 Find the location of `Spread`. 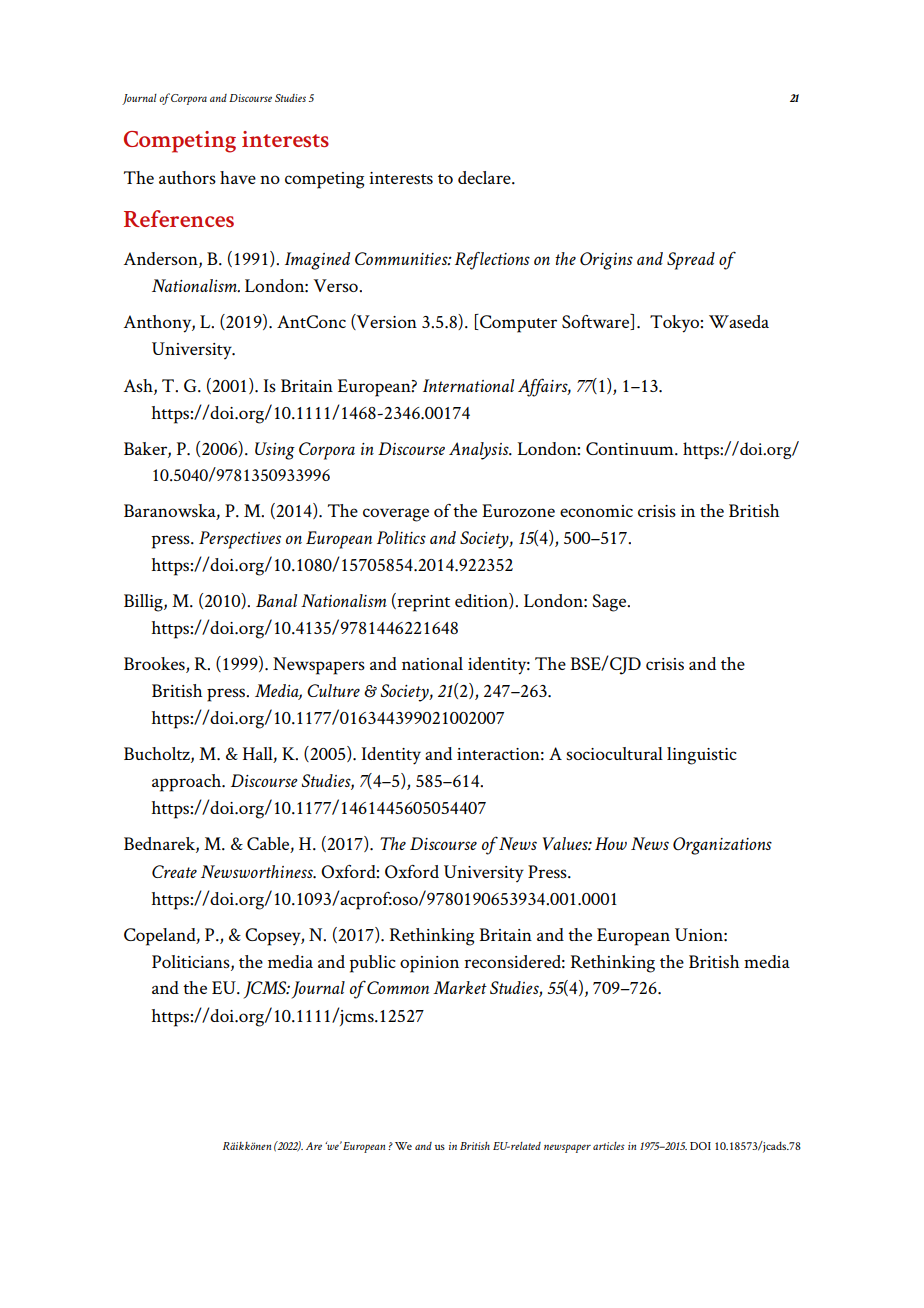

Spread is located at coordinates (691, 261).
